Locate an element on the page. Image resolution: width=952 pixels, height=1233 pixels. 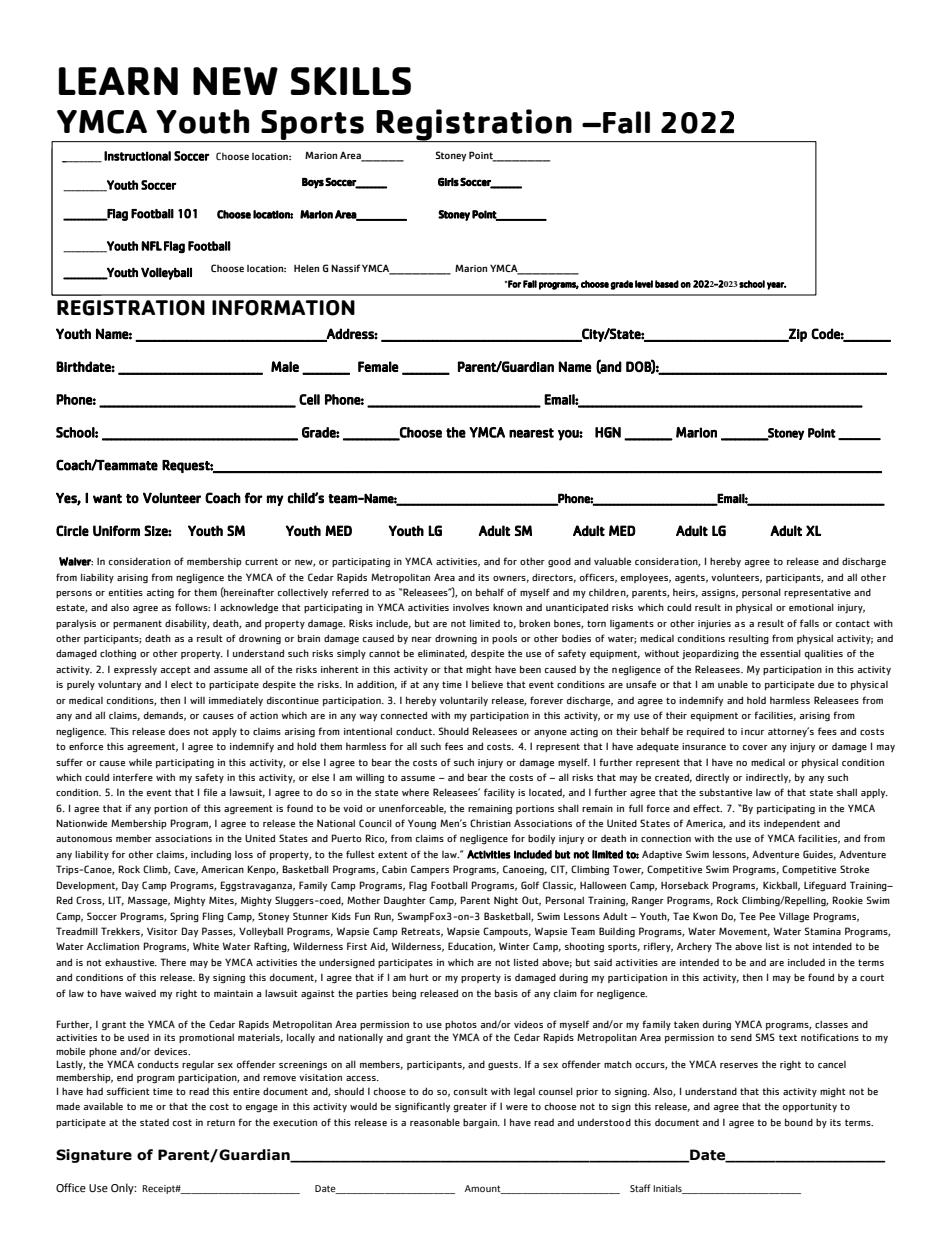
return is located at coordinates (221, 1122).
